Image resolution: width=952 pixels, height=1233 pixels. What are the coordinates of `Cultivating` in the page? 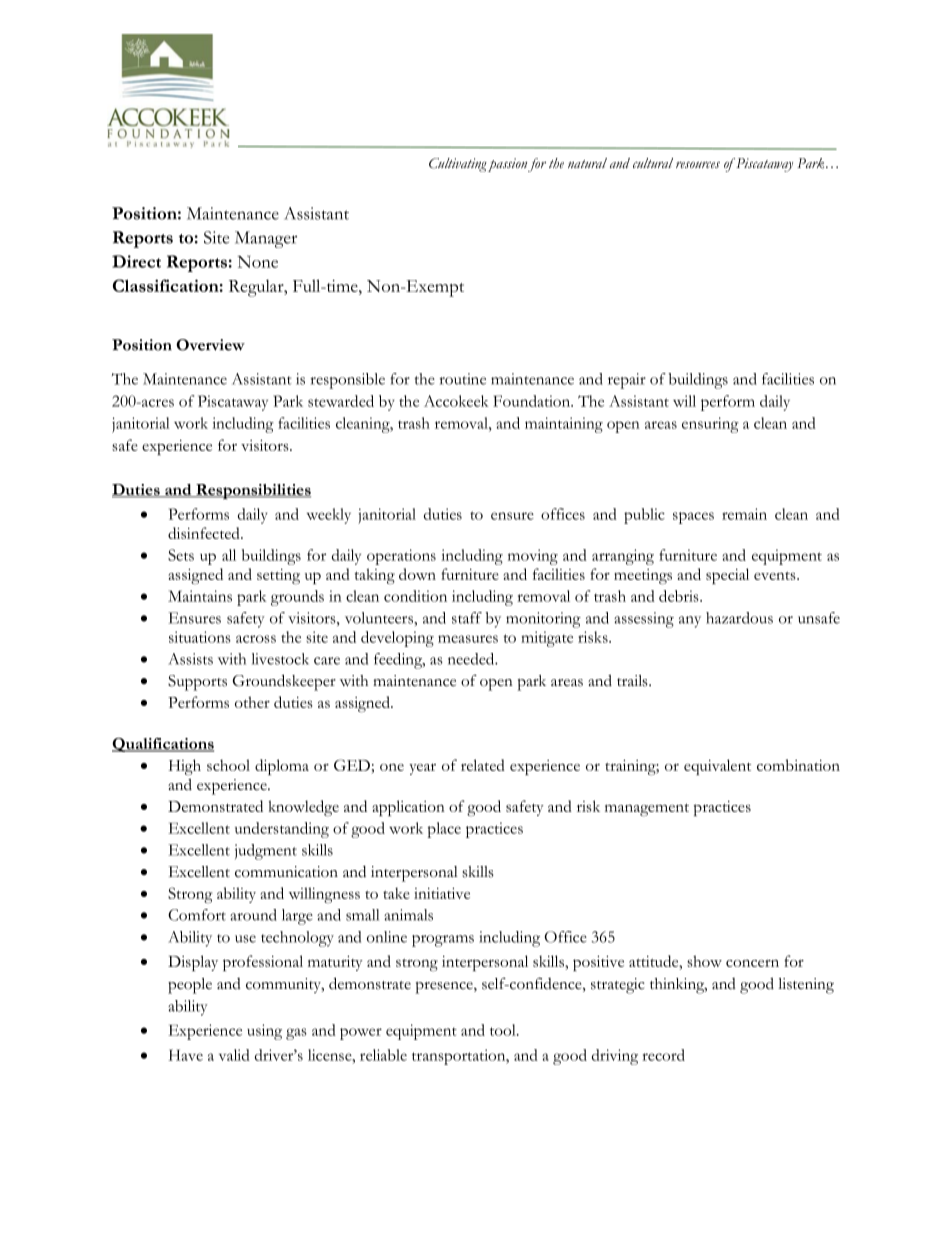 It's located at (458, 165).
